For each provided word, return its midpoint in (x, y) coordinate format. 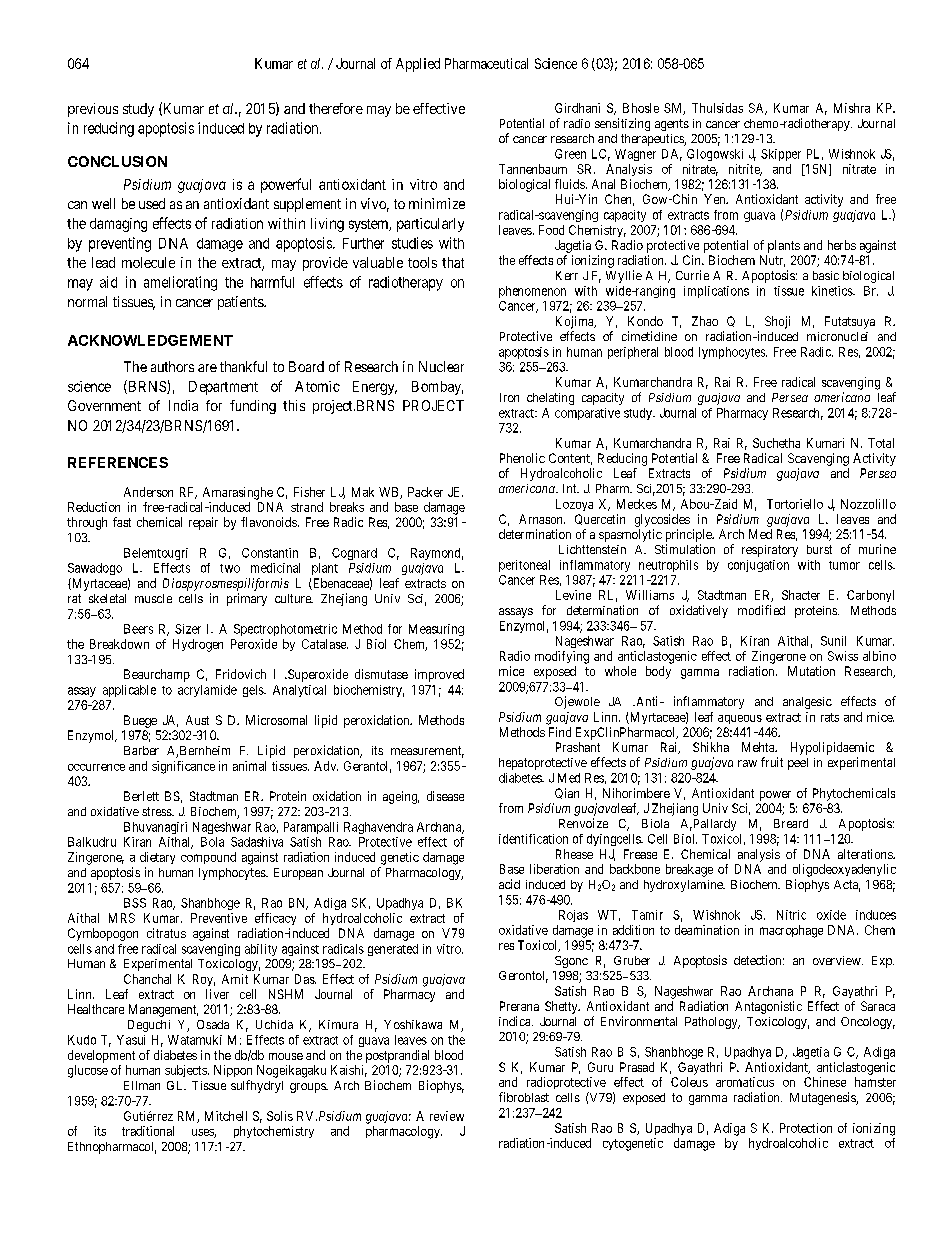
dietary (157, 858)
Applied (418, 65)
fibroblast (524, 1097)
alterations (866, 854)
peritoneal (524, 566)
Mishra (852, 108)
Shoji (777, 322)
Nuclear (441, 366)
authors (172, 366)
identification (533, 839)
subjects (186, 1071)
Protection (806, 1128)
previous (93, 110)
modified (761, 610)
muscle (153, 598)
